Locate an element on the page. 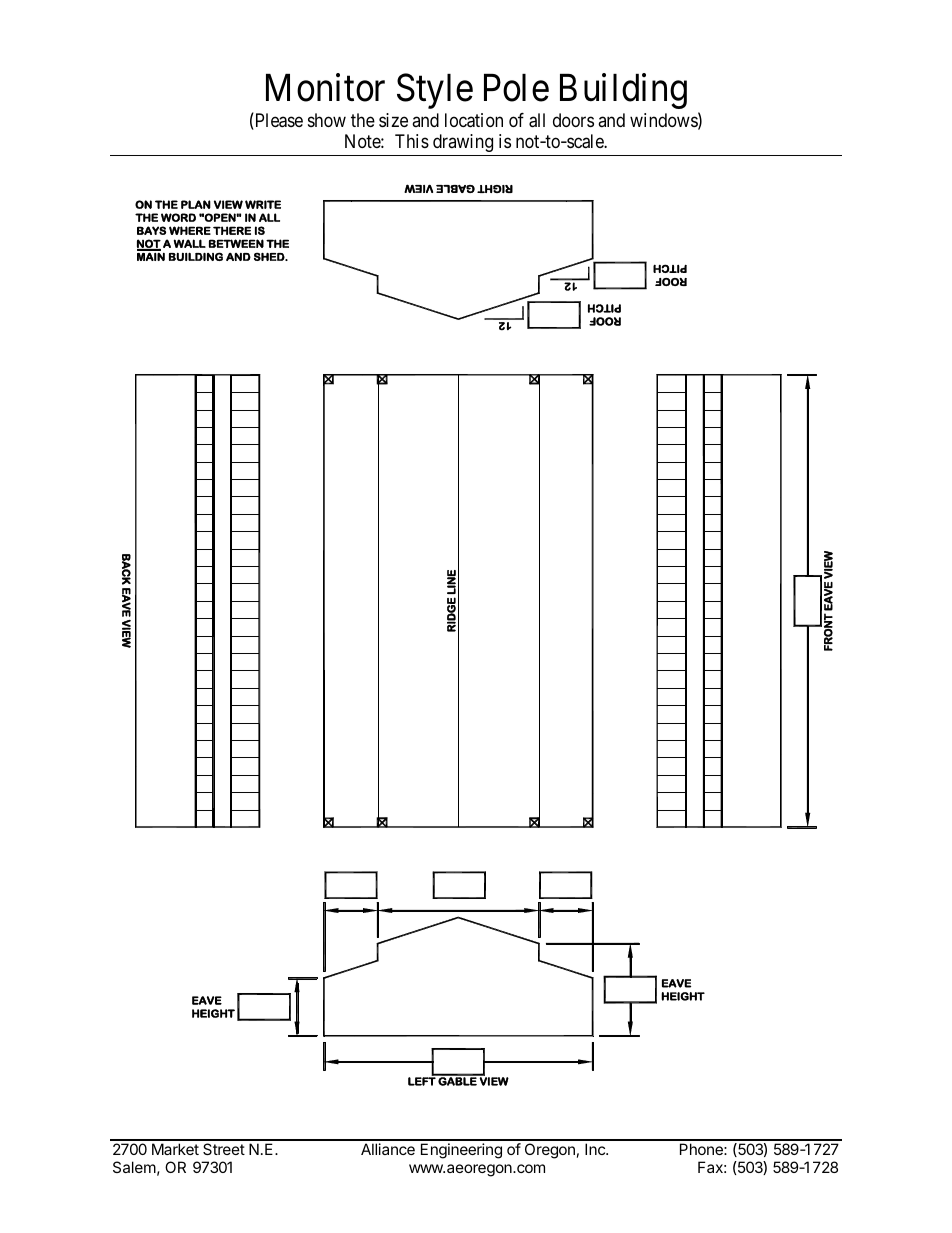 This image has width=952, height=1233. PLAN is located at coordinates (196, 204).
